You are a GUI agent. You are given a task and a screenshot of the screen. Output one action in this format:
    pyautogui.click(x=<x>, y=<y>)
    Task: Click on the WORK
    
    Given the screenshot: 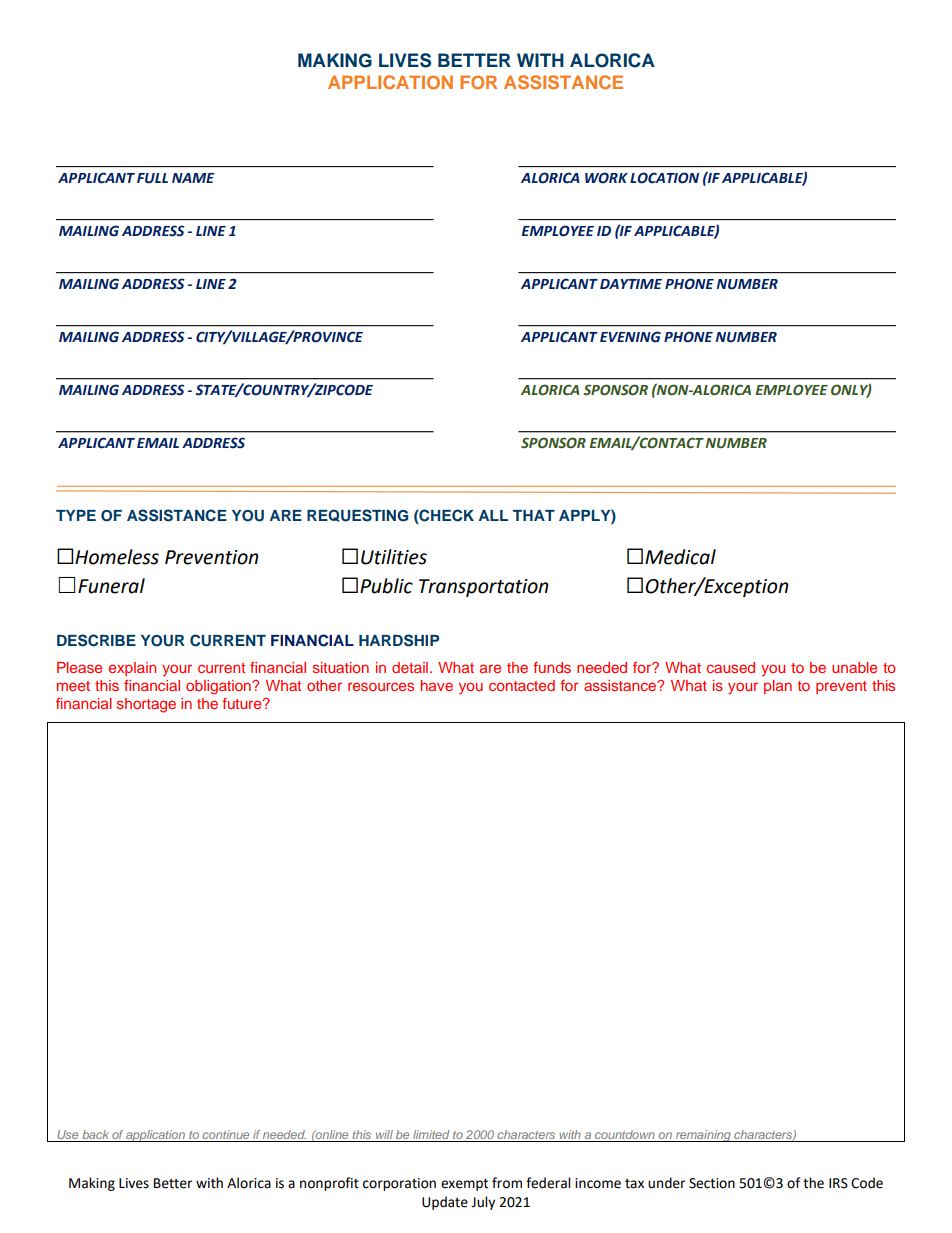 What is the action you would take?
    pyautogui.click(x=606, y=178)
